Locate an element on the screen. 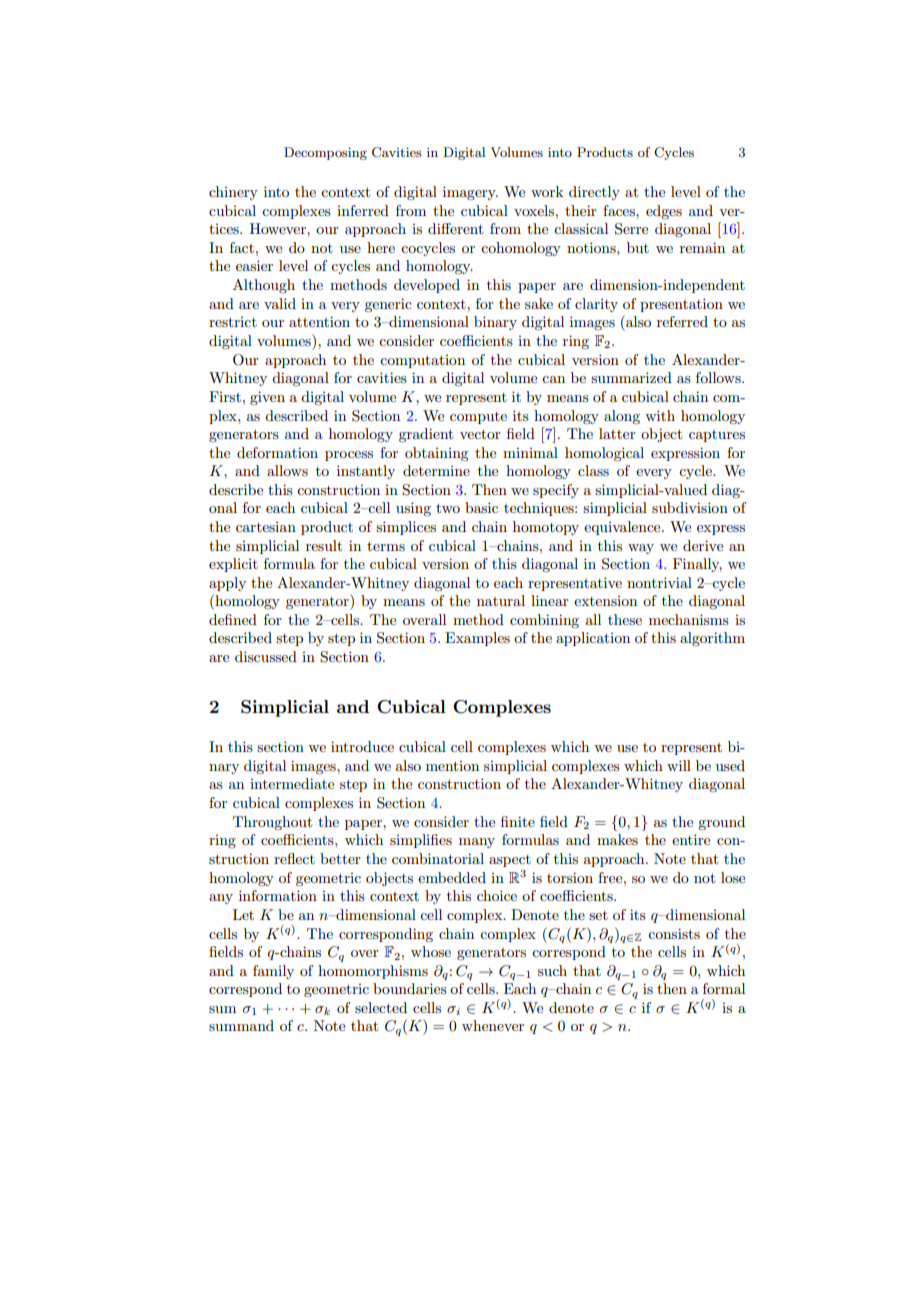 The width and height of the screenshot is (924, 1308). whenever is located at coordinates (493, 1025).
